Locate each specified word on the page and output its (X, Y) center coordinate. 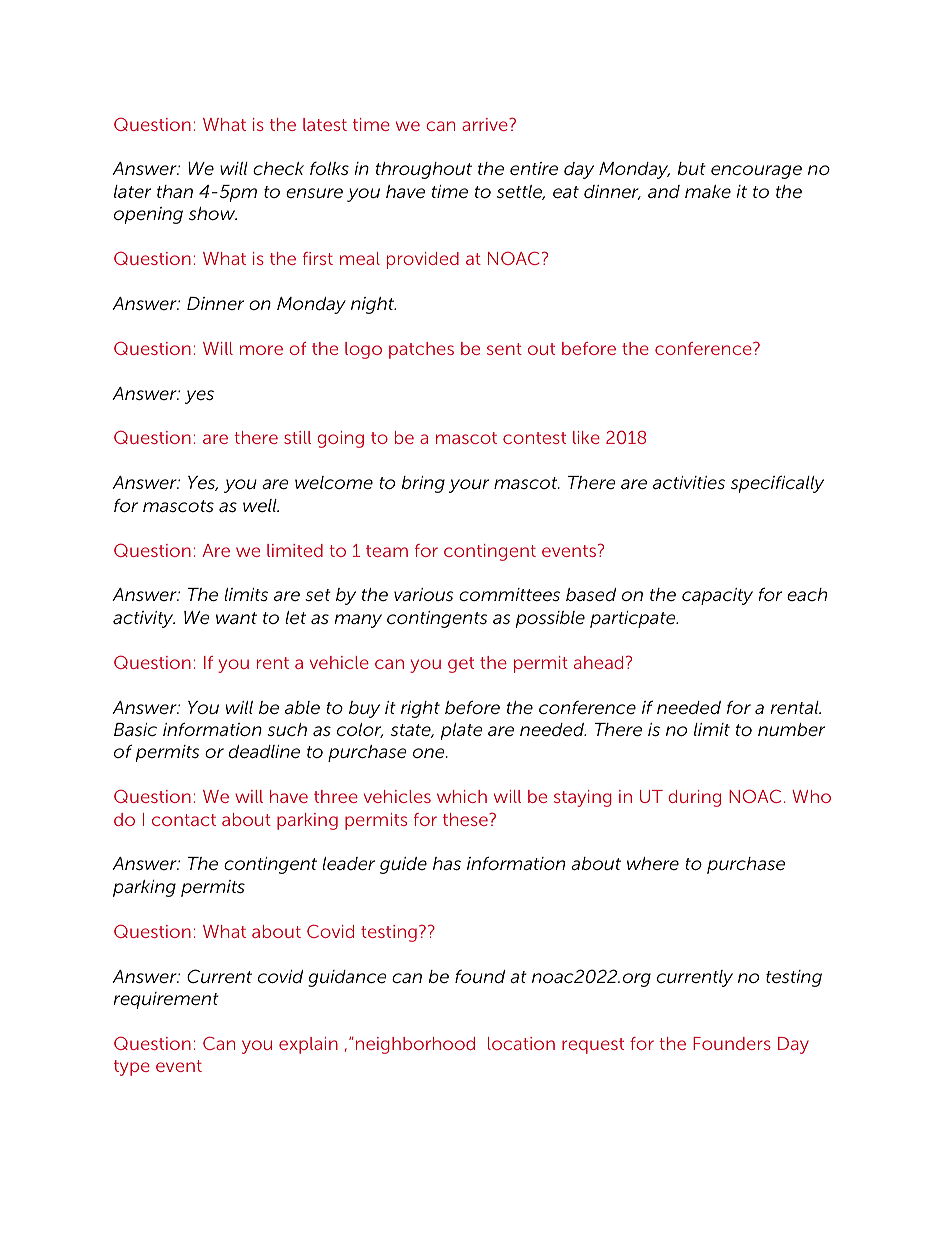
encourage (756, 172)
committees (509, 594)
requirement (166, 1000)
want (236, 618)
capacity (717, 596)
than (175, 191)
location (521, 1043)
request (593, 1046)
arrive (486, 124)
